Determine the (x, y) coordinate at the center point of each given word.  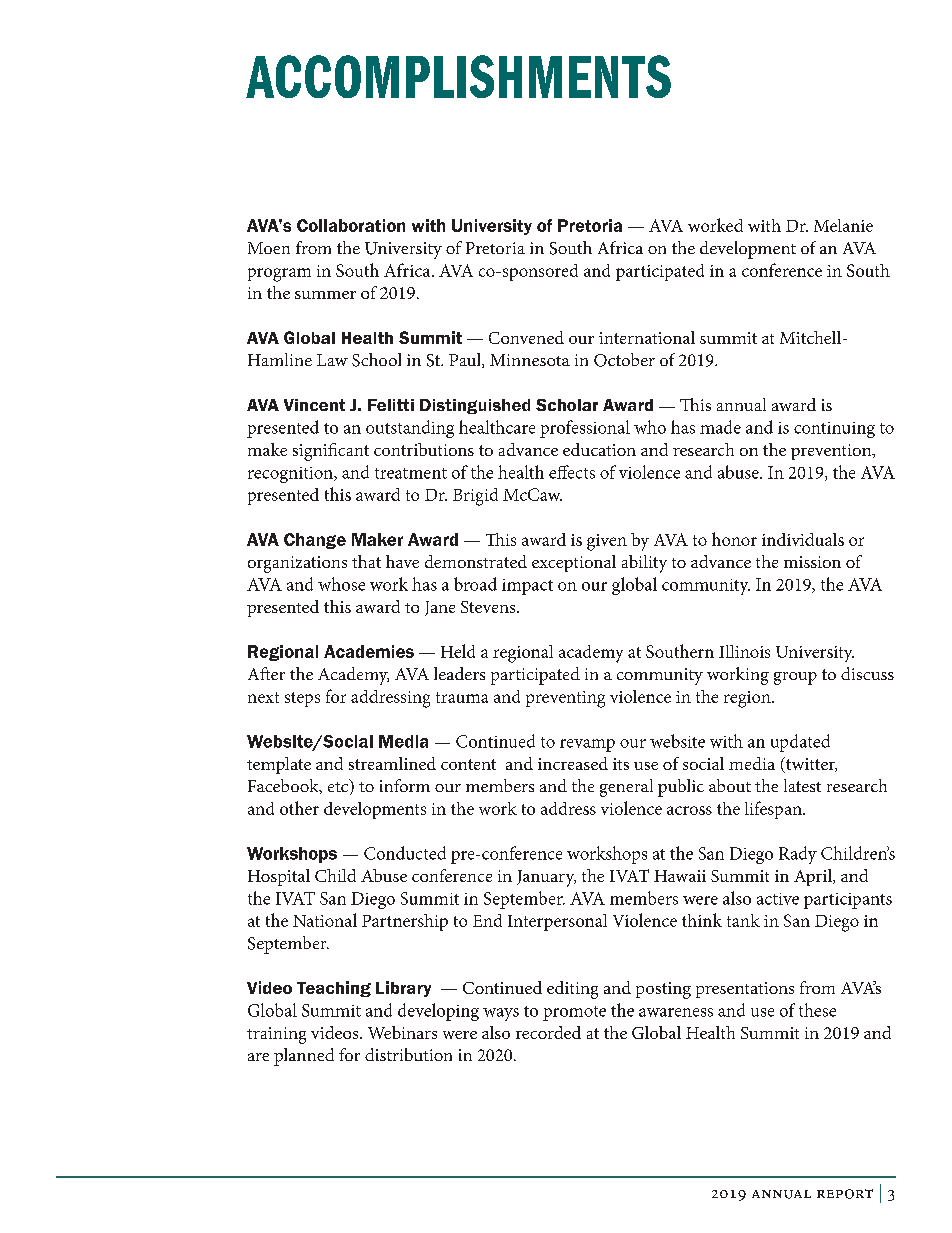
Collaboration (351, 225)
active (778, 899)
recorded (548, 1032)
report (845, 1194)
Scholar (567, 405)
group (795, 678)
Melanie (843, 225)
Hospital (279, 877)
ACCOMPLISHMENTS (458, 76)
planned (304, 1057)
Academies (369, 651)
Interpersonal (557, 922)
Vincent (314, 405)
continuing (834, 430)
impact (527, 587)
